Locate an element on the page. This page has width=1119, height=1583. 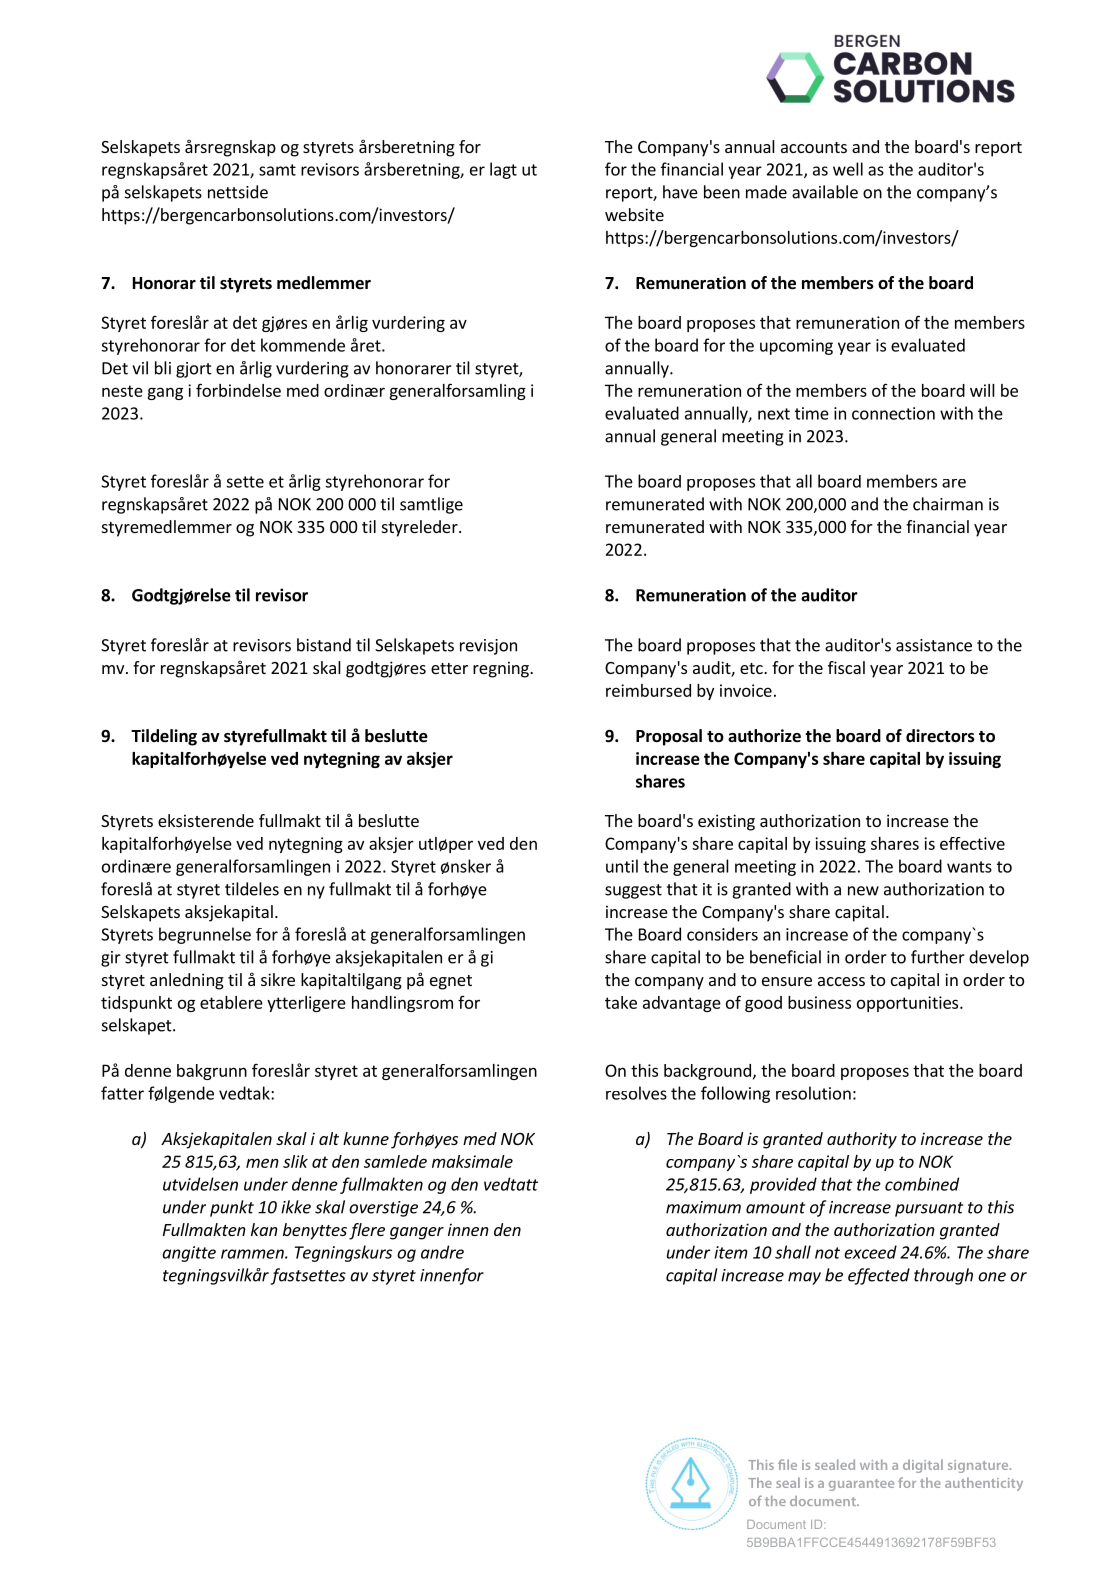
fatter is located at coordinates (122, 1093).
